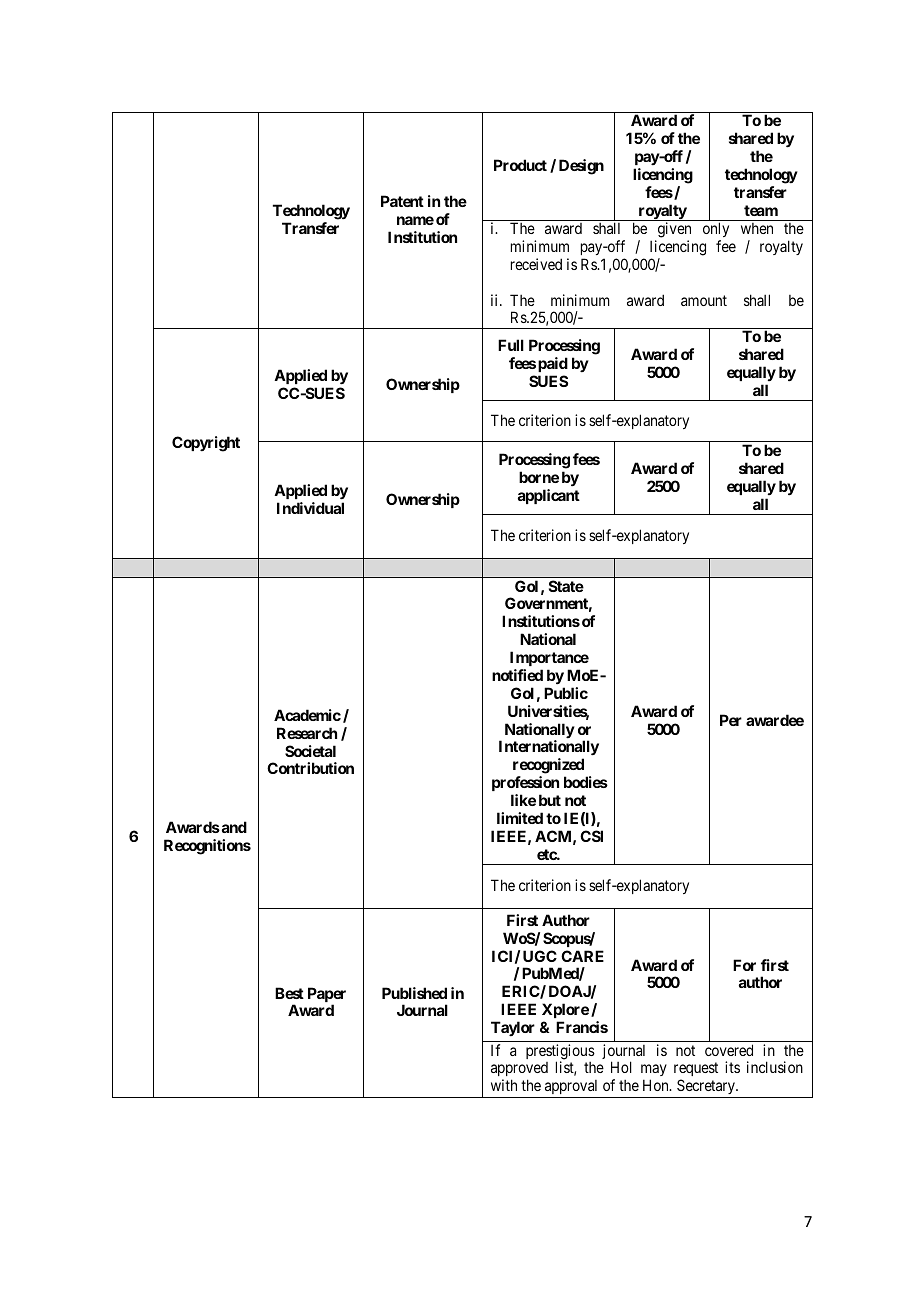 The height and width of the image is (1308, 924). Describe the element at coordinates (310, 508) in the image. I see `Individual` at that location.
